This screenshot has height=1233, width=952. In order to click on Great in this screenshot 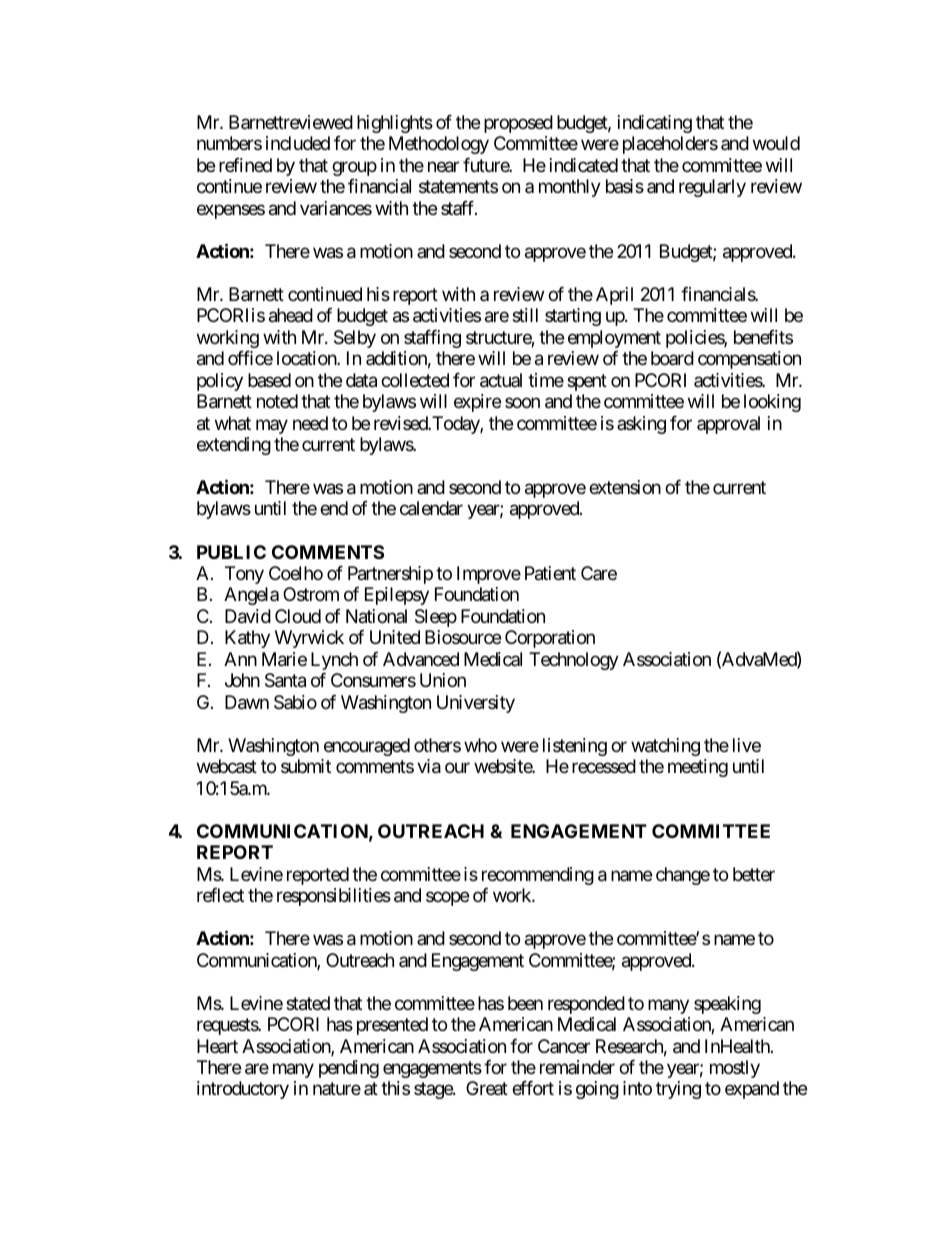, I will do `click(487, 1088)`.
